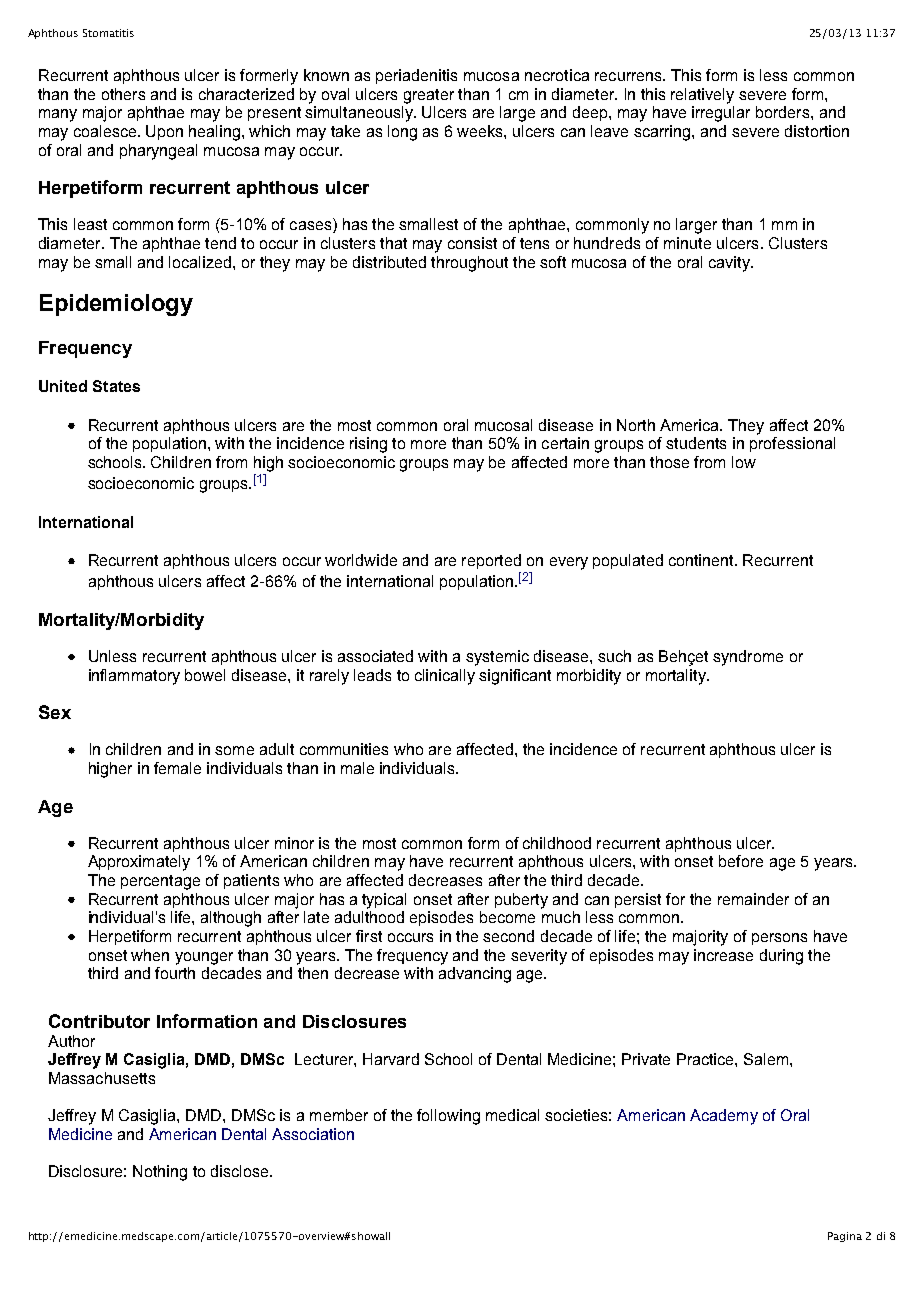 Image resolution: width=924 pixels, height=1308 pixels. I want to click on percentage, so click(160, 882).
